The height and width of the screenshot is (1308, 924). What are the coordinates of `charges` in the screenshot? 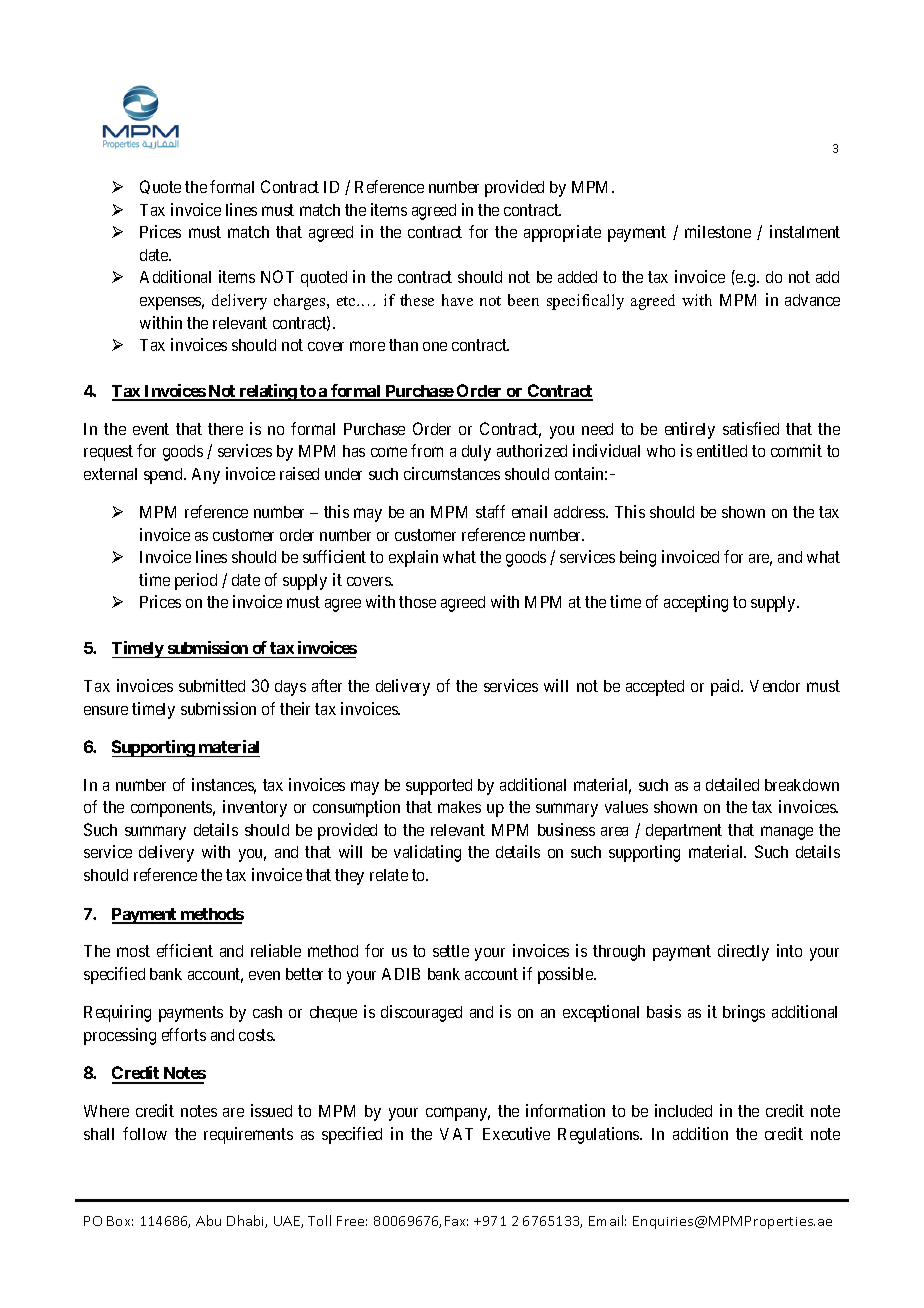 It's located at (301, 302).
